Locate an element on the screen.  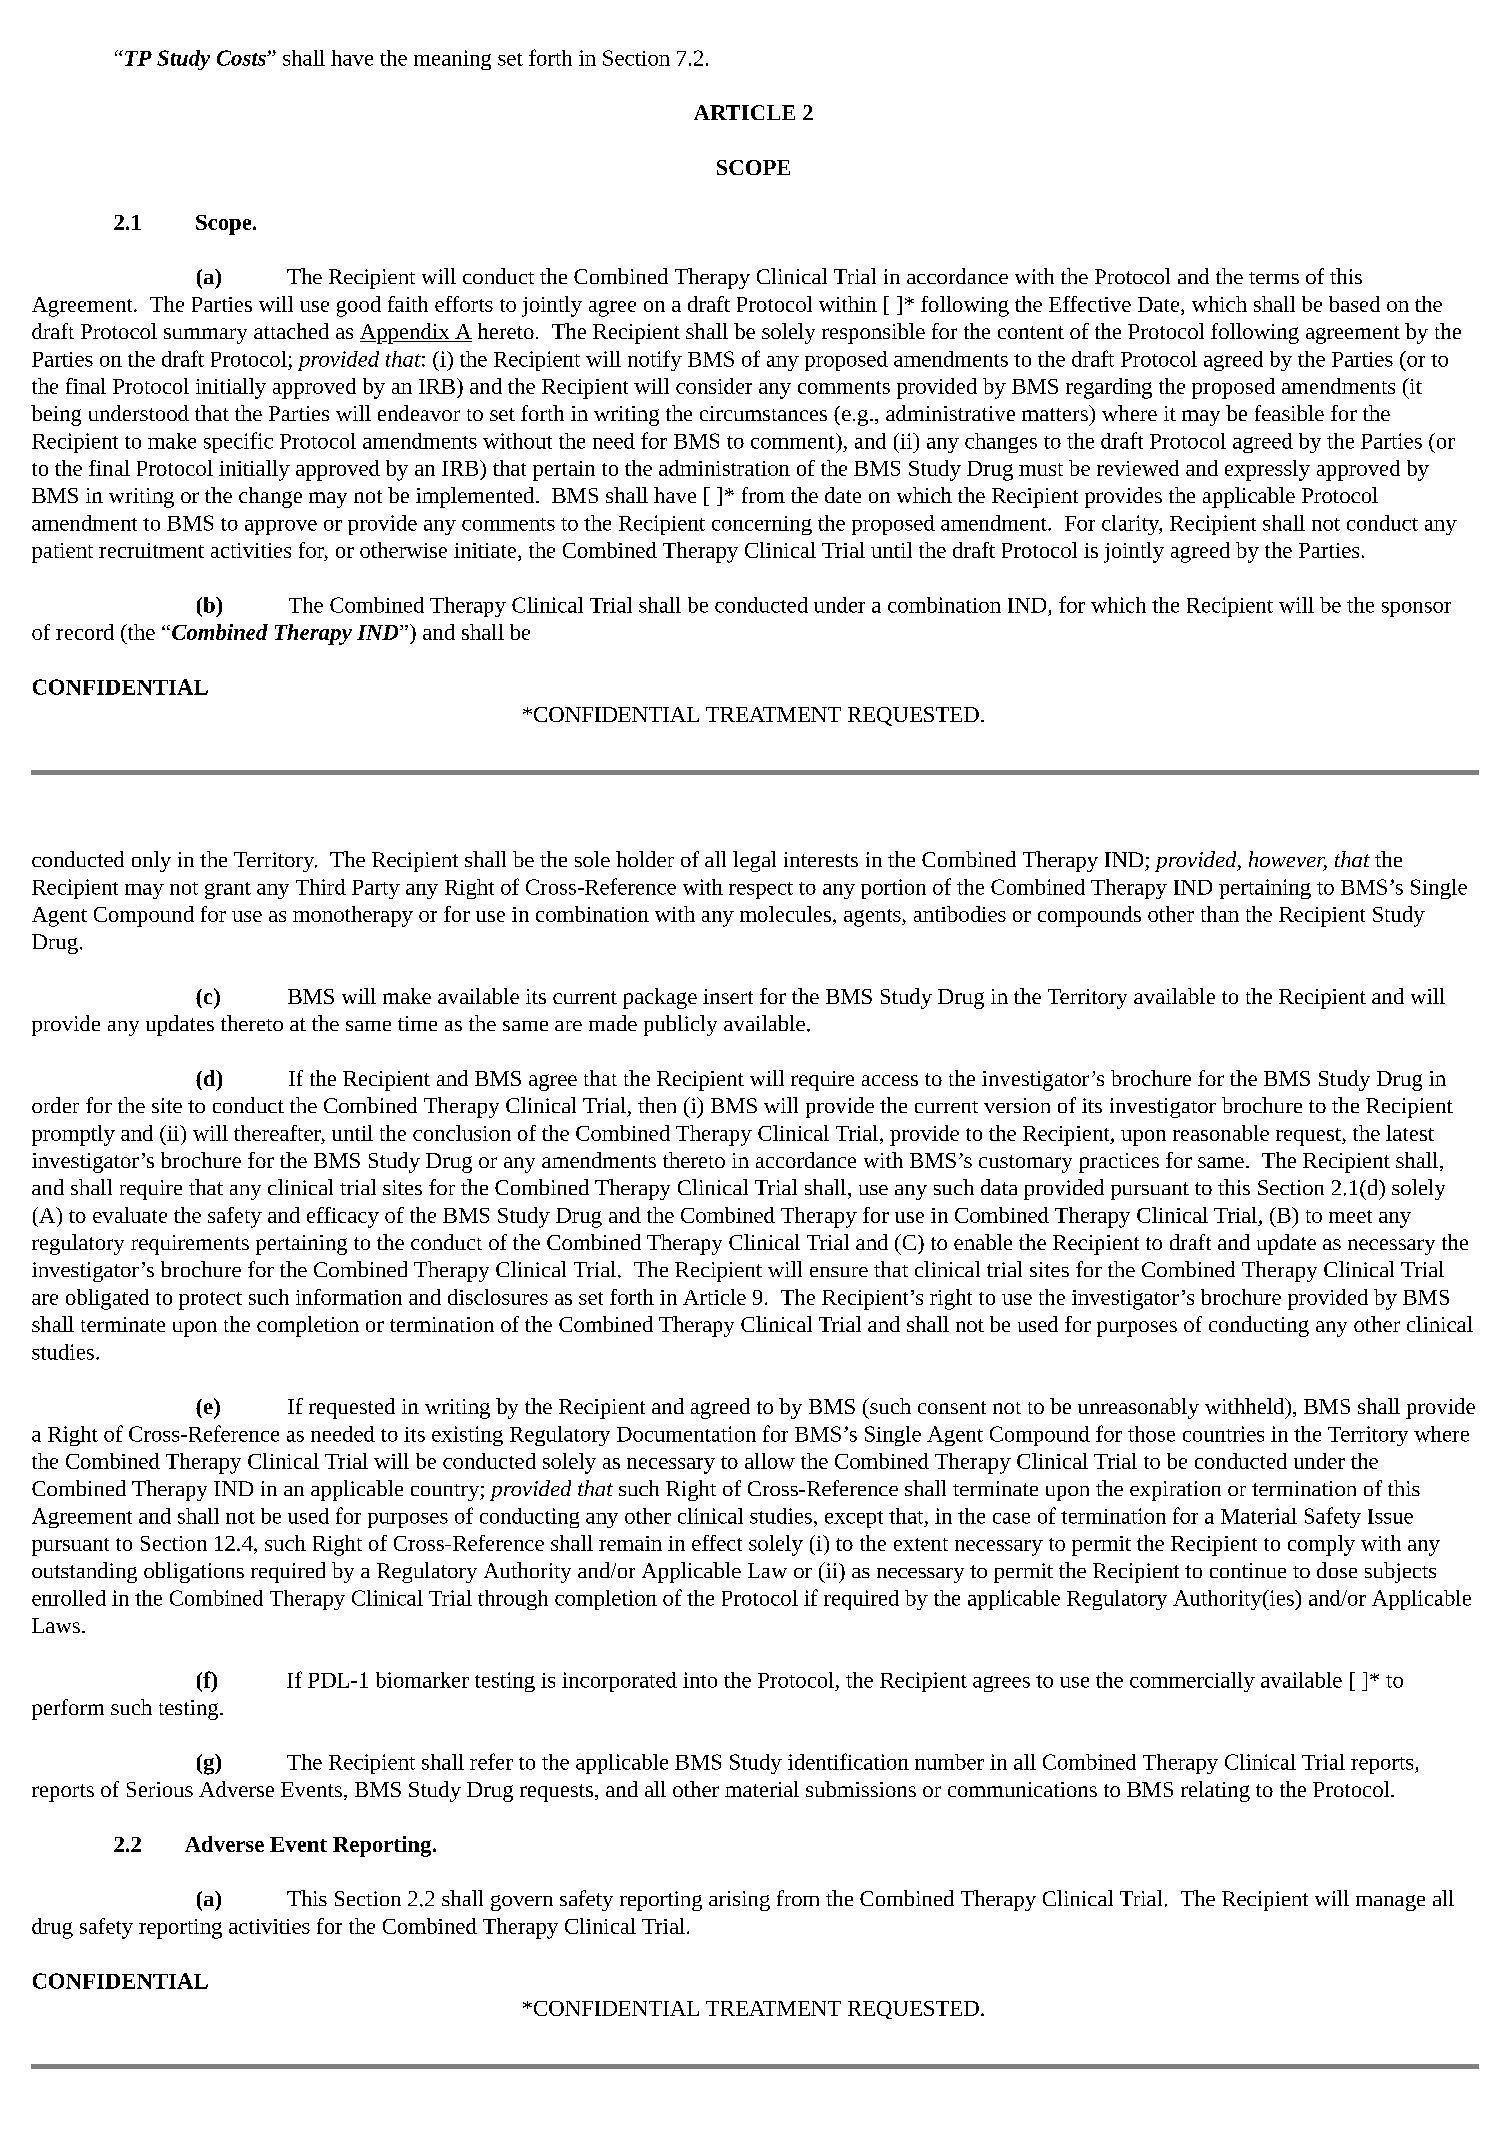
Serious is located at coordinates (160, 1789).
